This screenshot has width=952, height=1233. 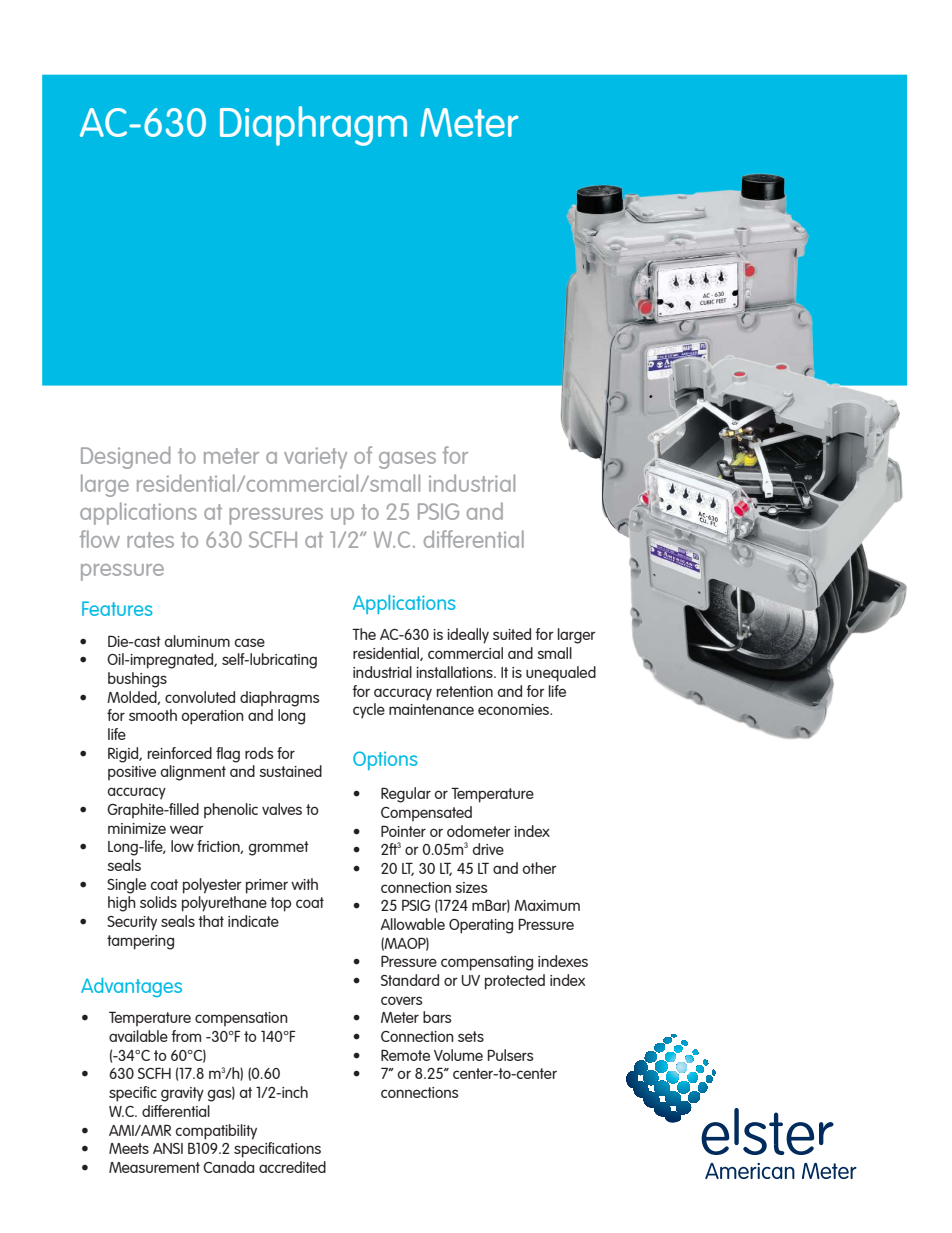 I want to click on economies, so click(x=515, y=709).
